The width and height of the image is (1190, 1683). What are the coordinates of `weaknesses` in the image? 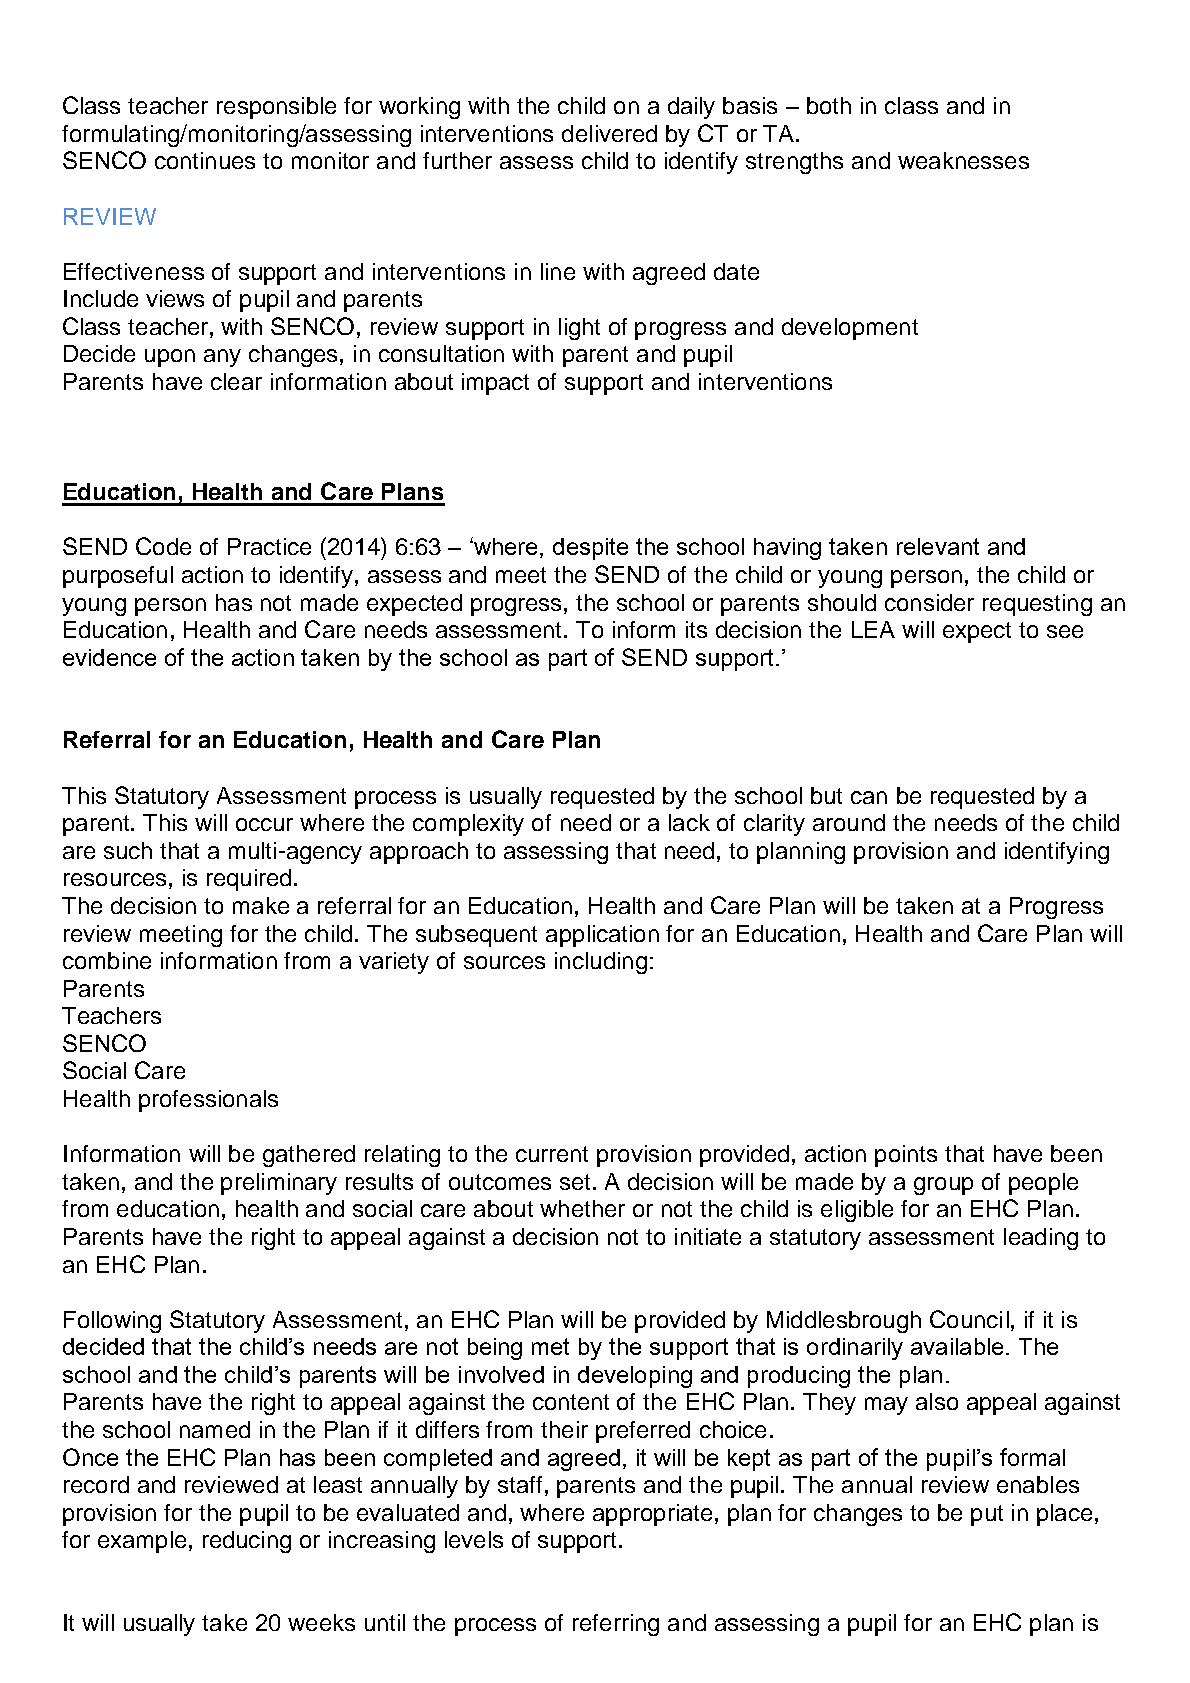 It's located at (963, 160).
